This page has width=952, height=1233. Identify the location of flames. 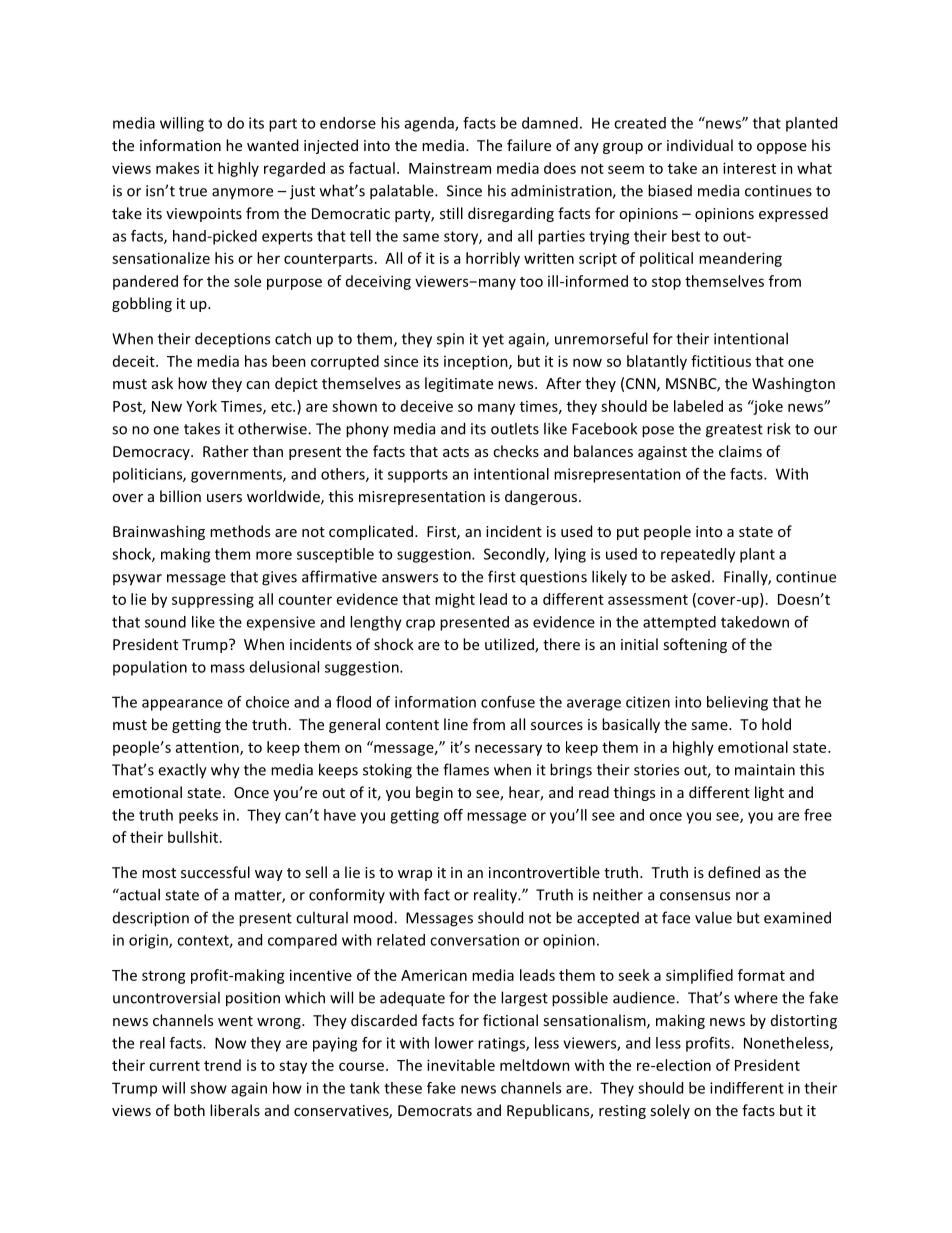
(466, 769).
